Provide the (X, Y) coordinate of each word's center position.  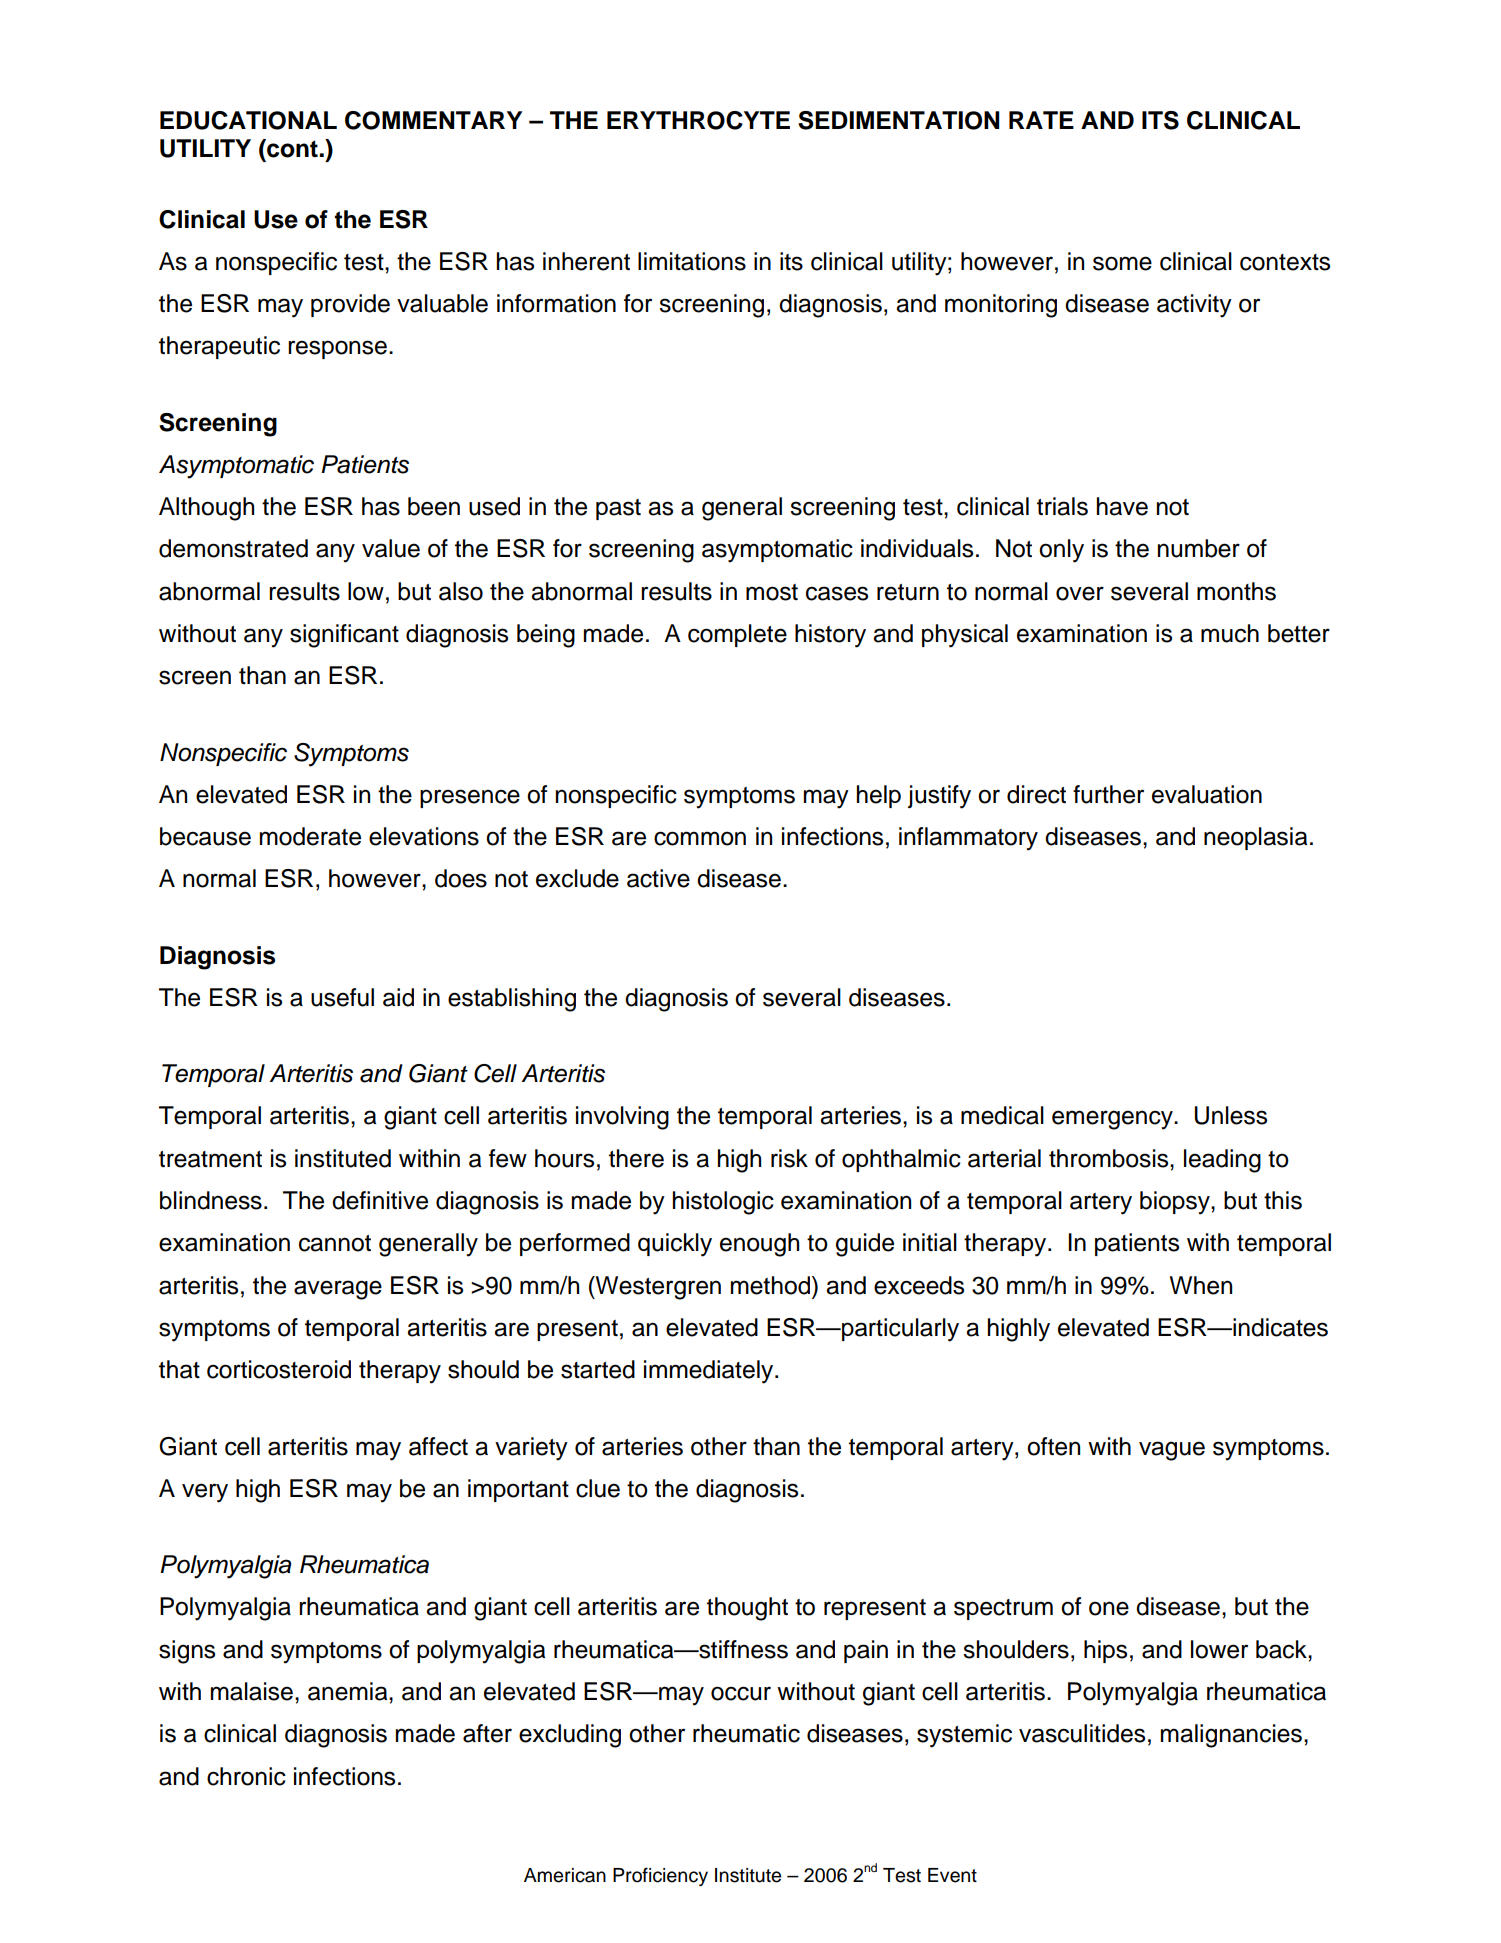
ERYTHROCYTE (698, 120)
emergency (1113, 1120)
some (1122, 263)
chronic (246, 1776)
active (658, 878)
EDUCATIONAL (248, 120)
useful (342, 997)
